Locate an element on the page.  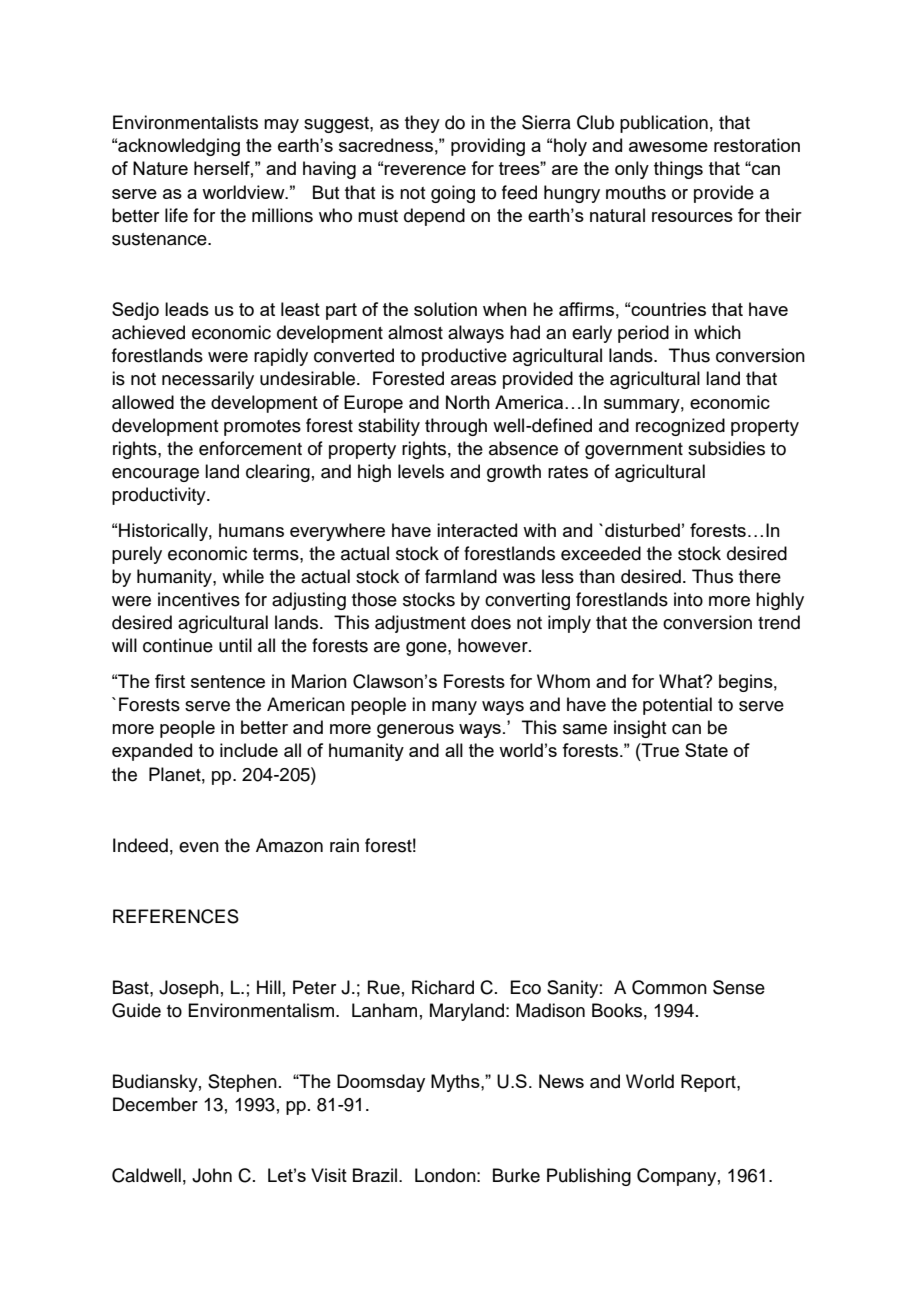
continue is located at coordinates (178, 645).
